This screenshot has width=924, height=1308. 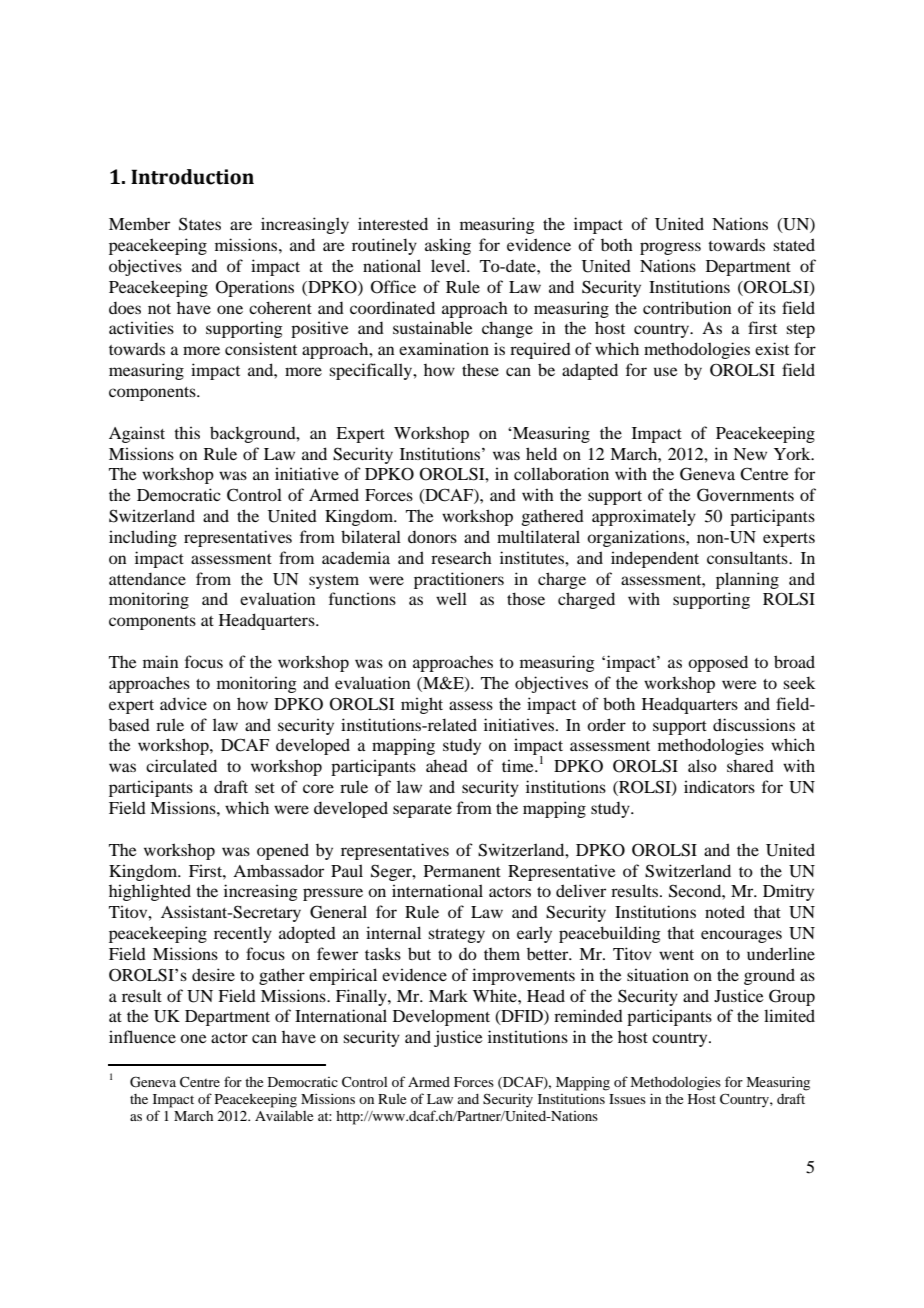 What do you see at coordinates (719, 787) in the screenshot?
I see `indicators` at bounding box center [719, 787].
